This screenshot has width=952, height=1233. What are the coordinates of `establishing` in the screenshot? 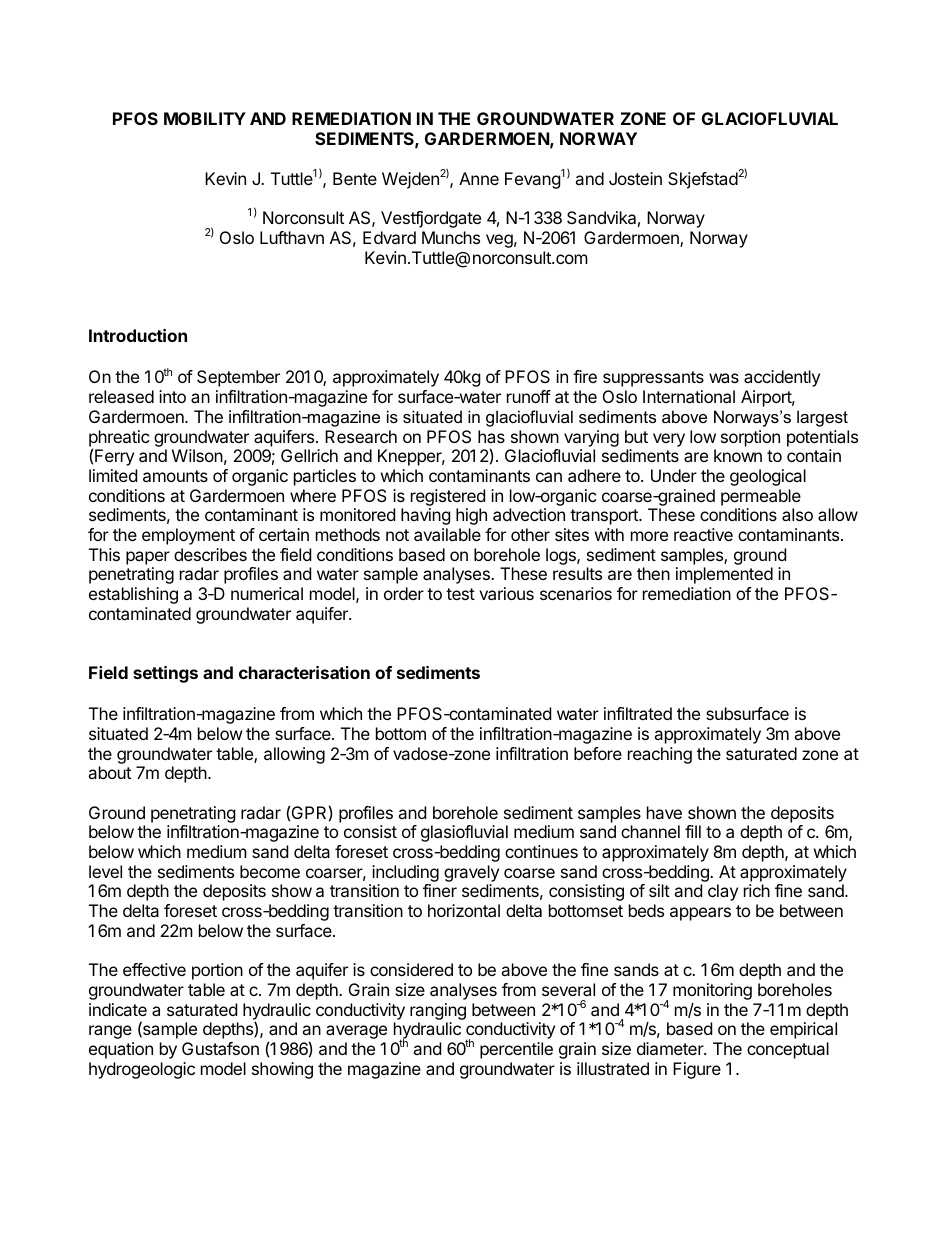 It's located at (133, 595).
